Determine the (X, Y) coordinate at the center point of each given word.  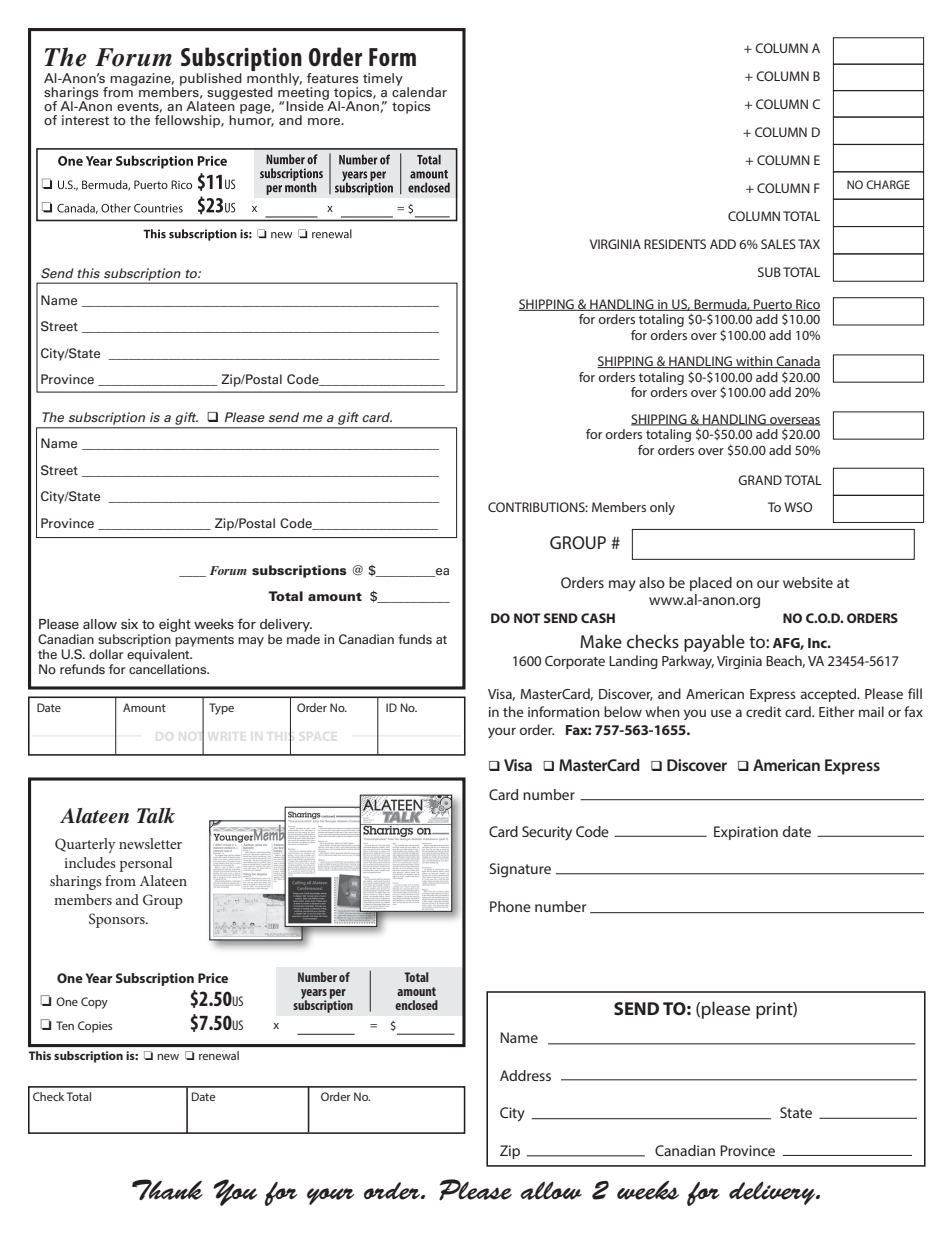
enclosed (416, 1005)
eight (175, 625)
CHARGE (888, 184)
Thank (167, 1189)
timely (383, 79)
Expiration (746, 833)
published (211, 79)
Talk (156, 816)
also (652, 582)
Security (547, 833)
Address (525, 1075)
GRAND (760, 480)
